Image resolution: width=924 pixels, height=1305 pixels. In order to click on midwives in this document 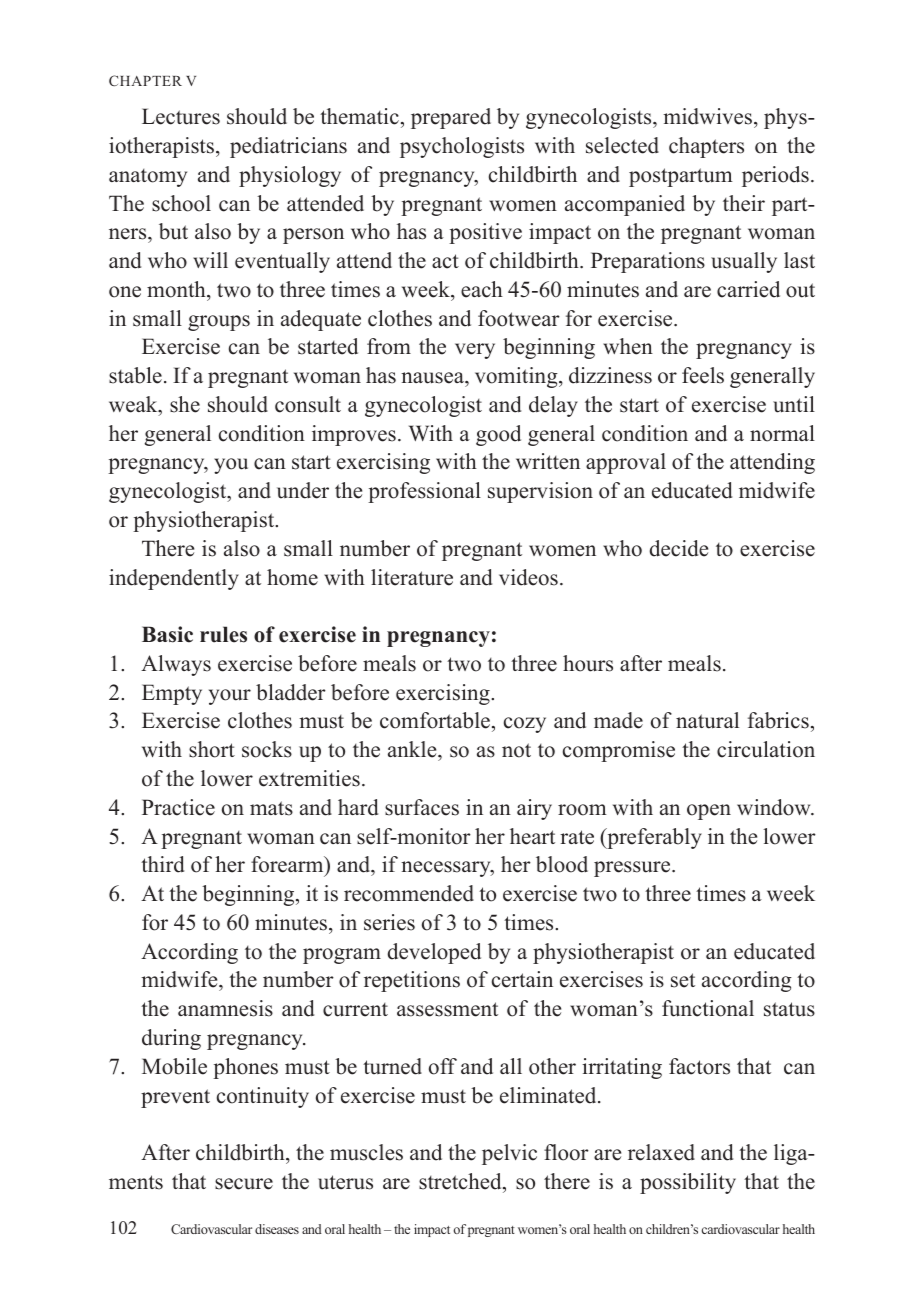, I will do `click(709, 116)`.
